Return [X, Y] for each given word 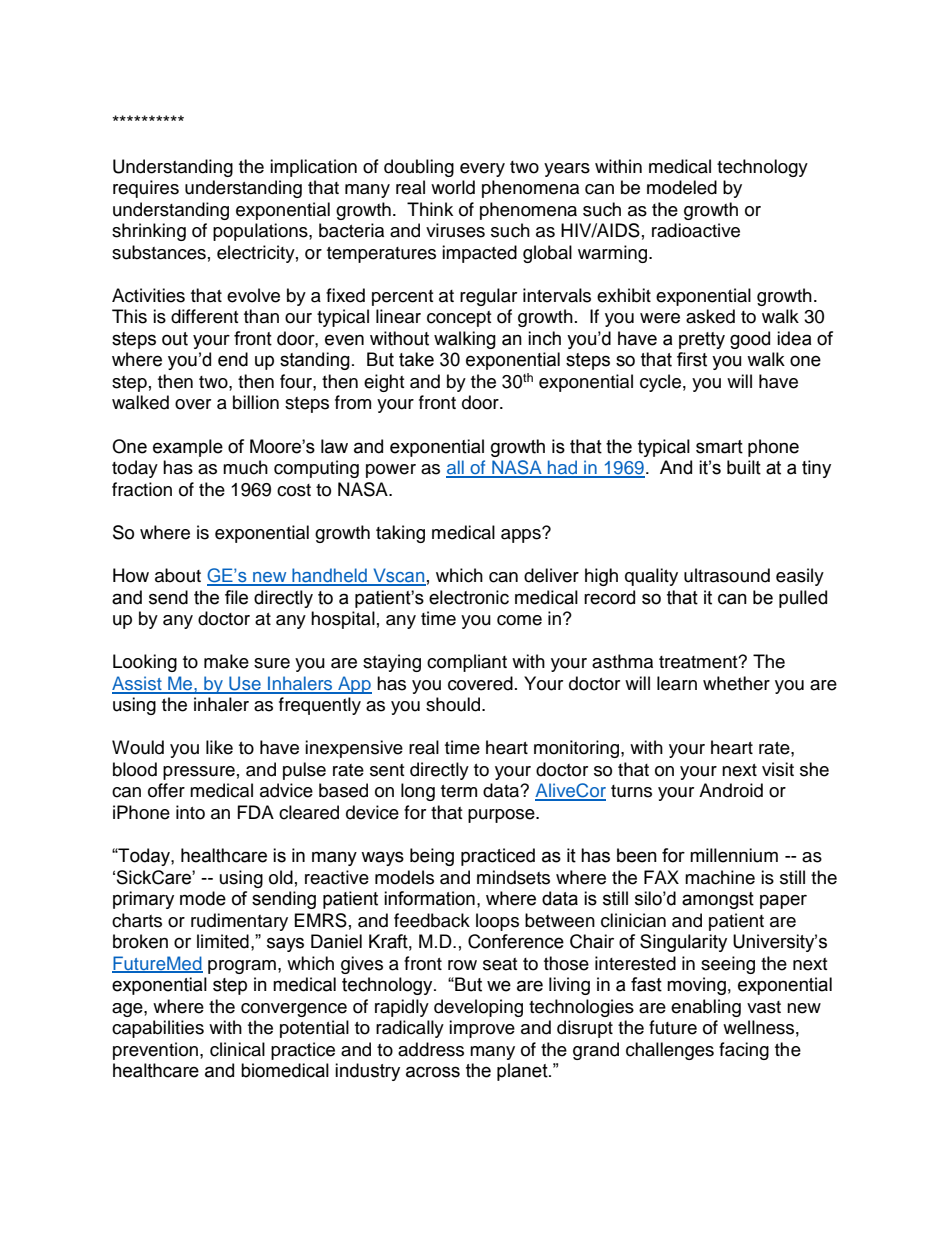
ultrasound [727, 575]
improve [482, 1029]
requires [146, 189]
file [236, 597]
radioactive [696, 230]
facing [744, 1051]
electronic [469, 597]
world [453, 187]
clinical [237, 1049]
